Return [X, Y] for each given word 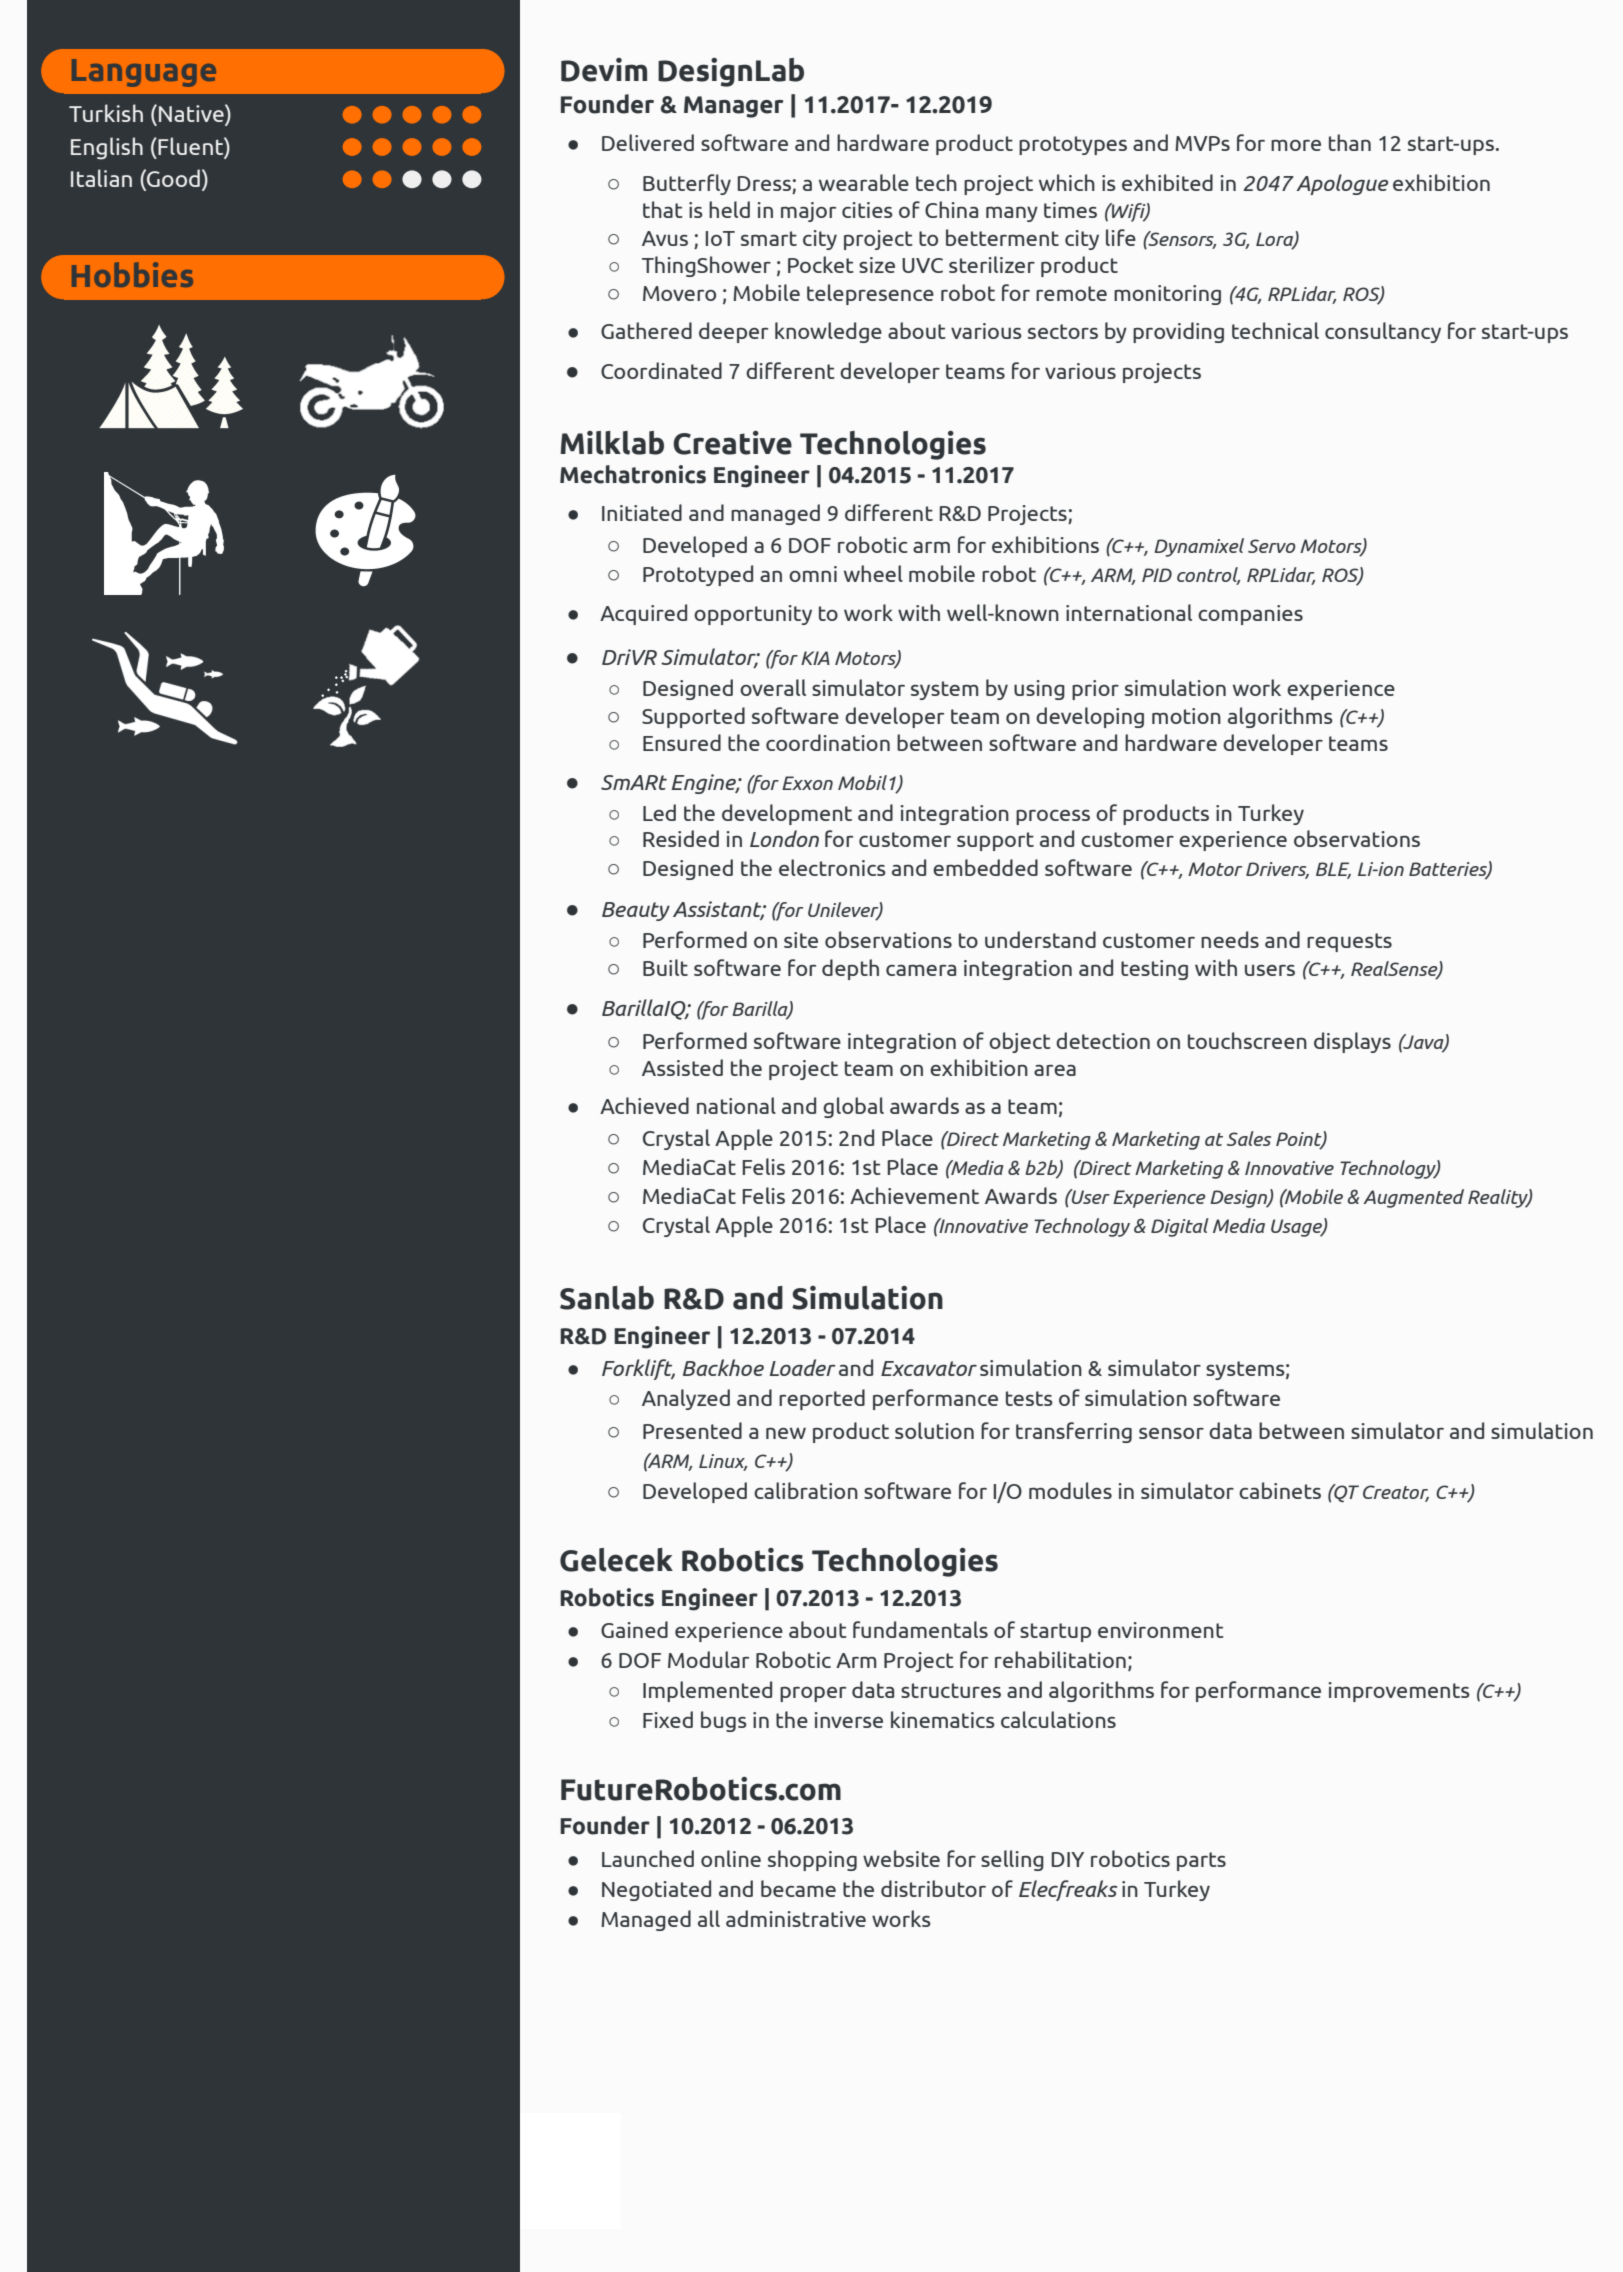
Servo [1272, 546]
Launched [648, 1858]
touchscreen [1247, 1040]
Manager [733, 107]
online [731, 1858]
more [1296, 145]
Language [144, 73]
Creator [1396, 1493]
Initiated [642, 512]
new [786, 1433]
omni [813, 574]
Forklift [638, 1369]
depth [850, 969]
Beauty [636, 911]
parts [1201, 1861]
